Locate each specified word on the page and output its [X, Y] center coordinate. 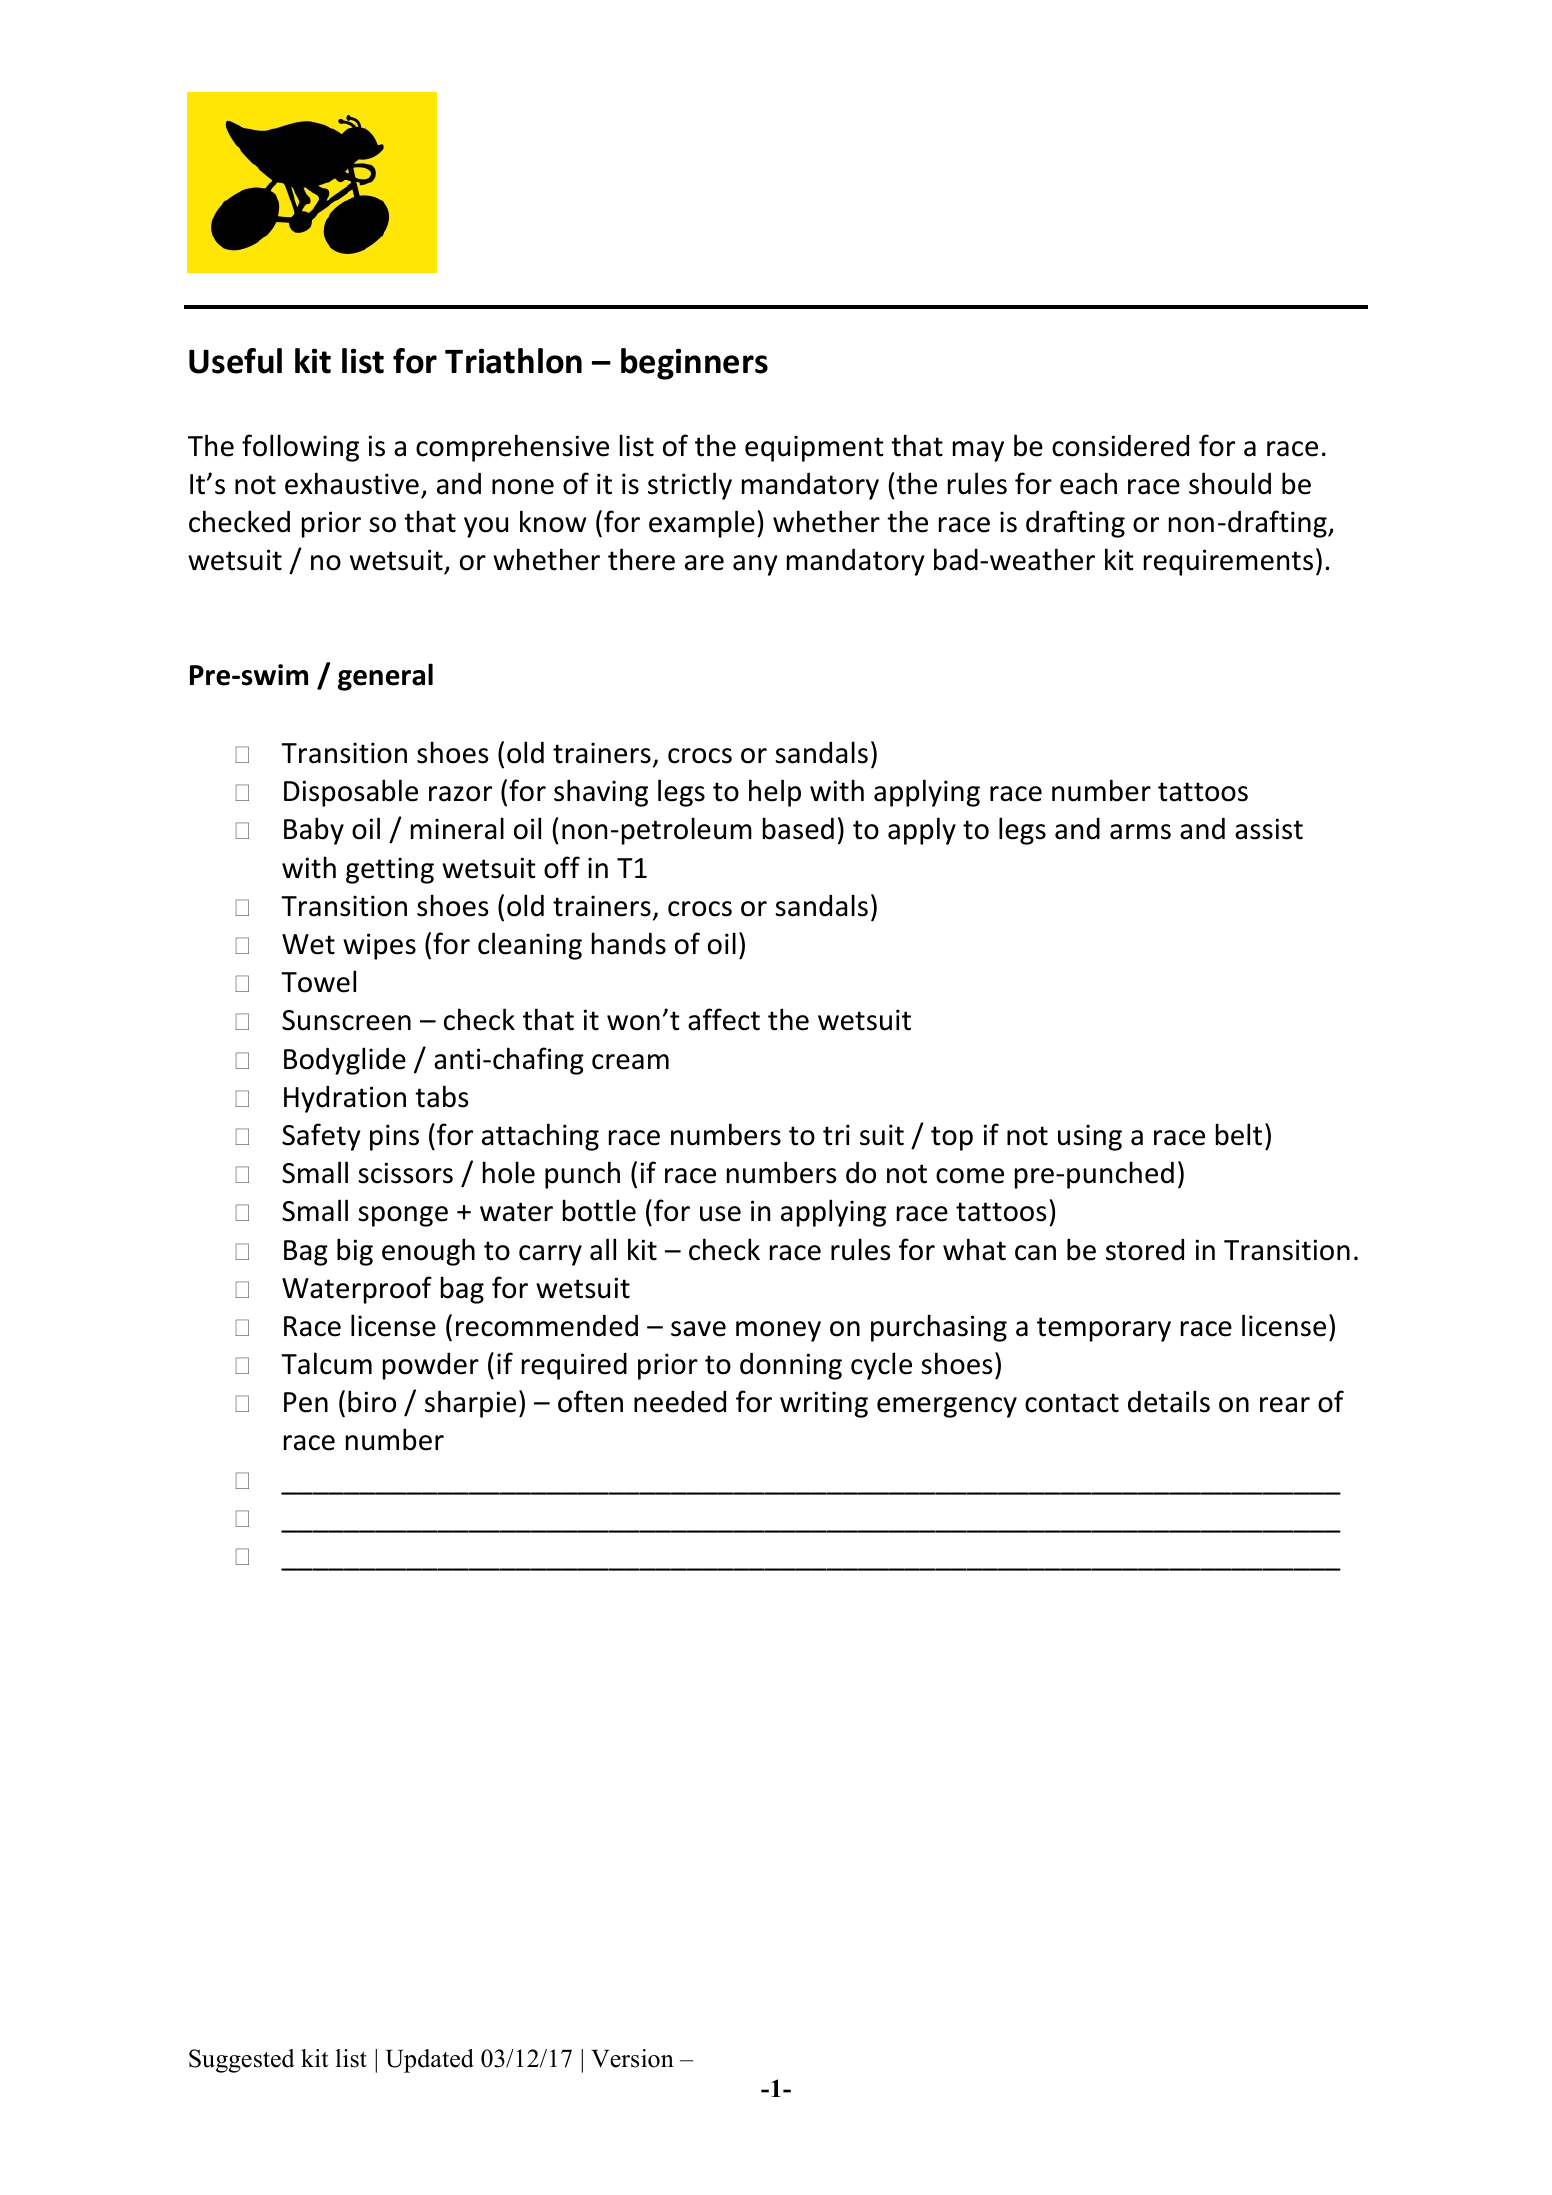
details [1169, 1401]
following [300, 448]
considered [1120, 445]
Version [632, 2058]
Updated [430, 2061]
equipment [814, 448]
